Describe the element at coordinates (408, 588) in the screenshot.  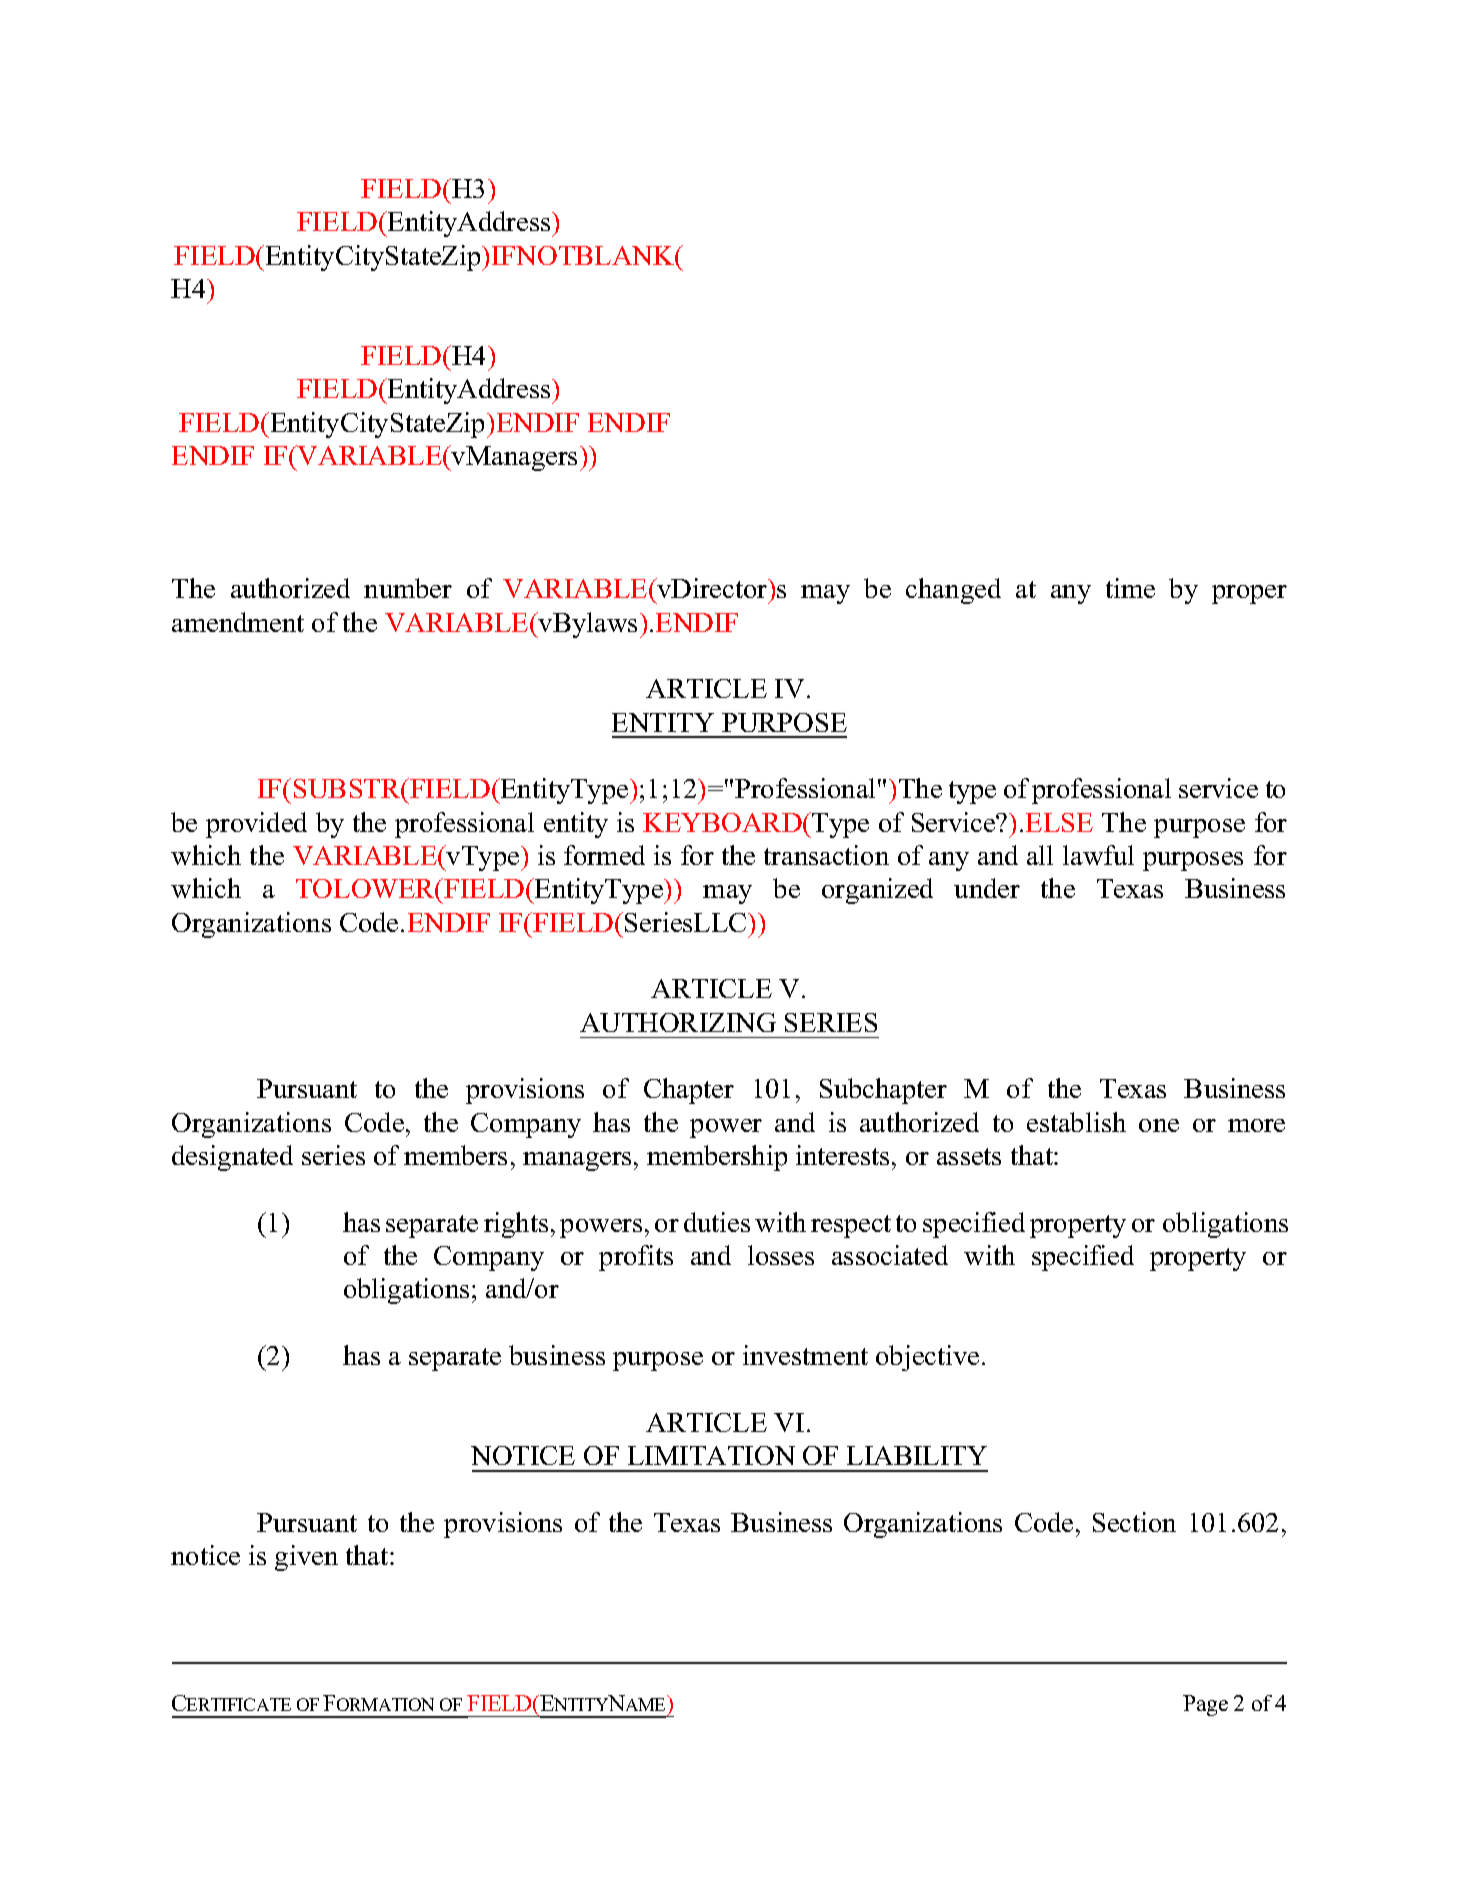
I see `number` at that location.
